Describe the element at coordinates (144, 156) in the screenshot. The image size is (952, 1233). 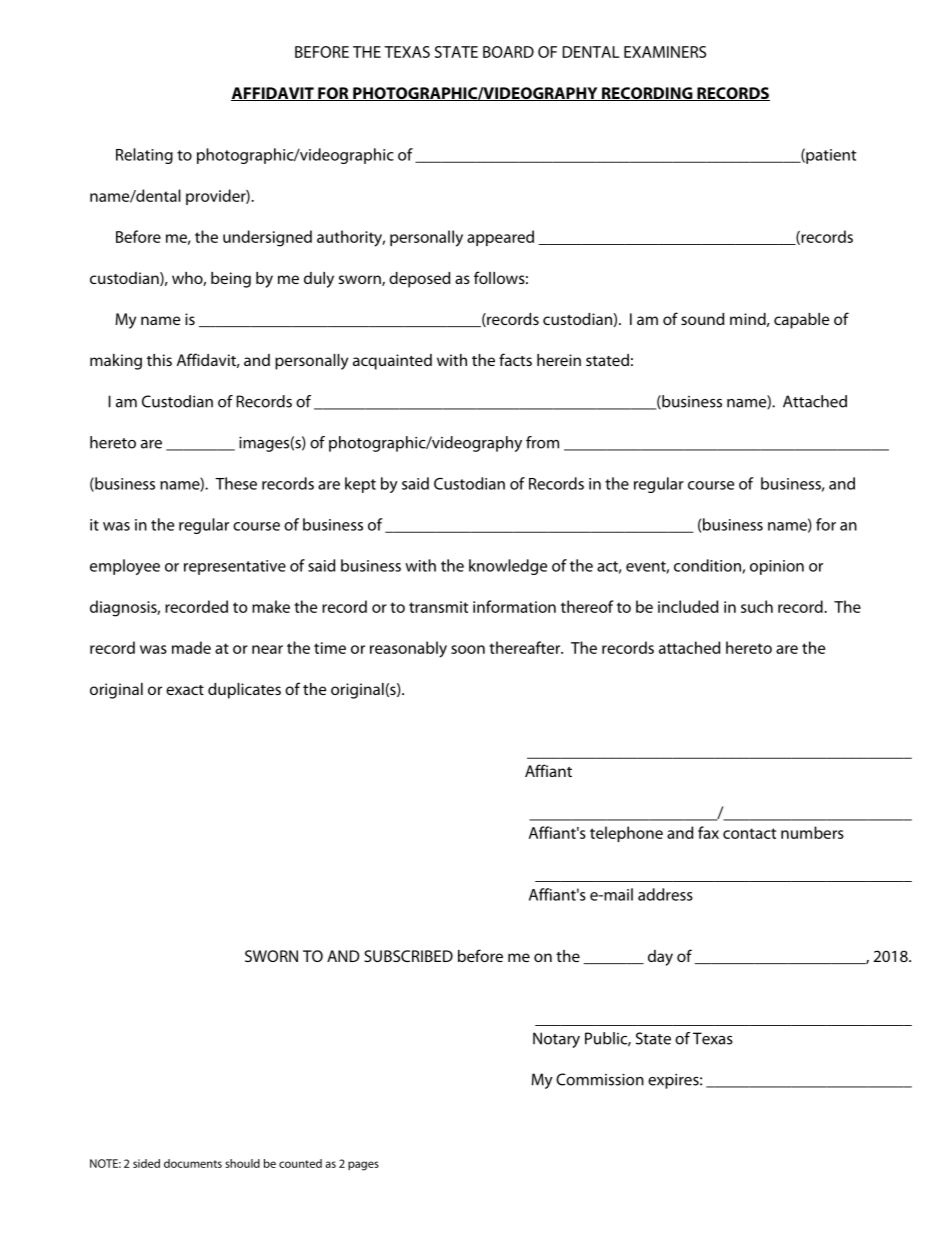
I see `Relating` at that location.
